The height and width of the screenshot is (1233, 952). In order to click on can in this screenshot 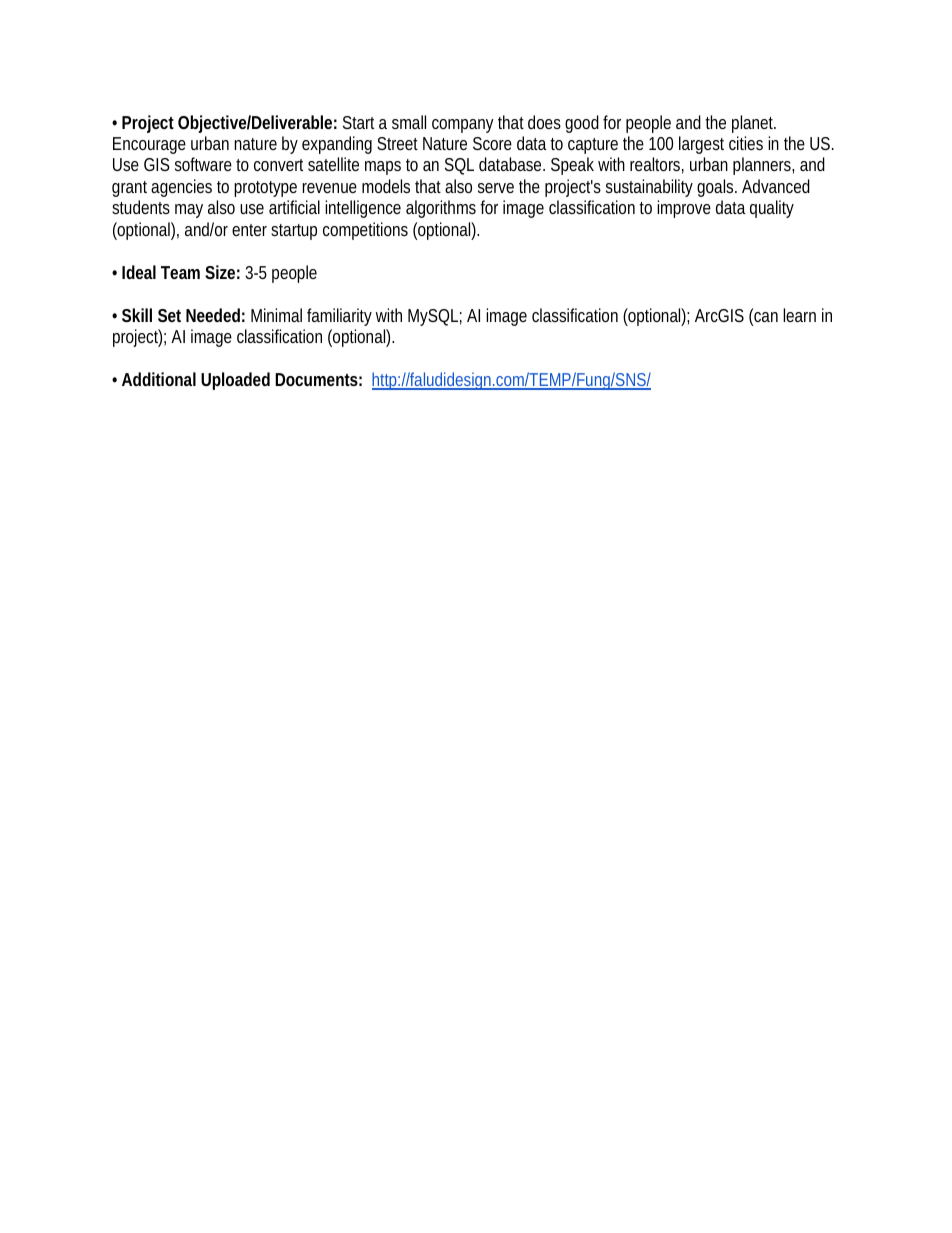, I will do `click(765, 317)`.
